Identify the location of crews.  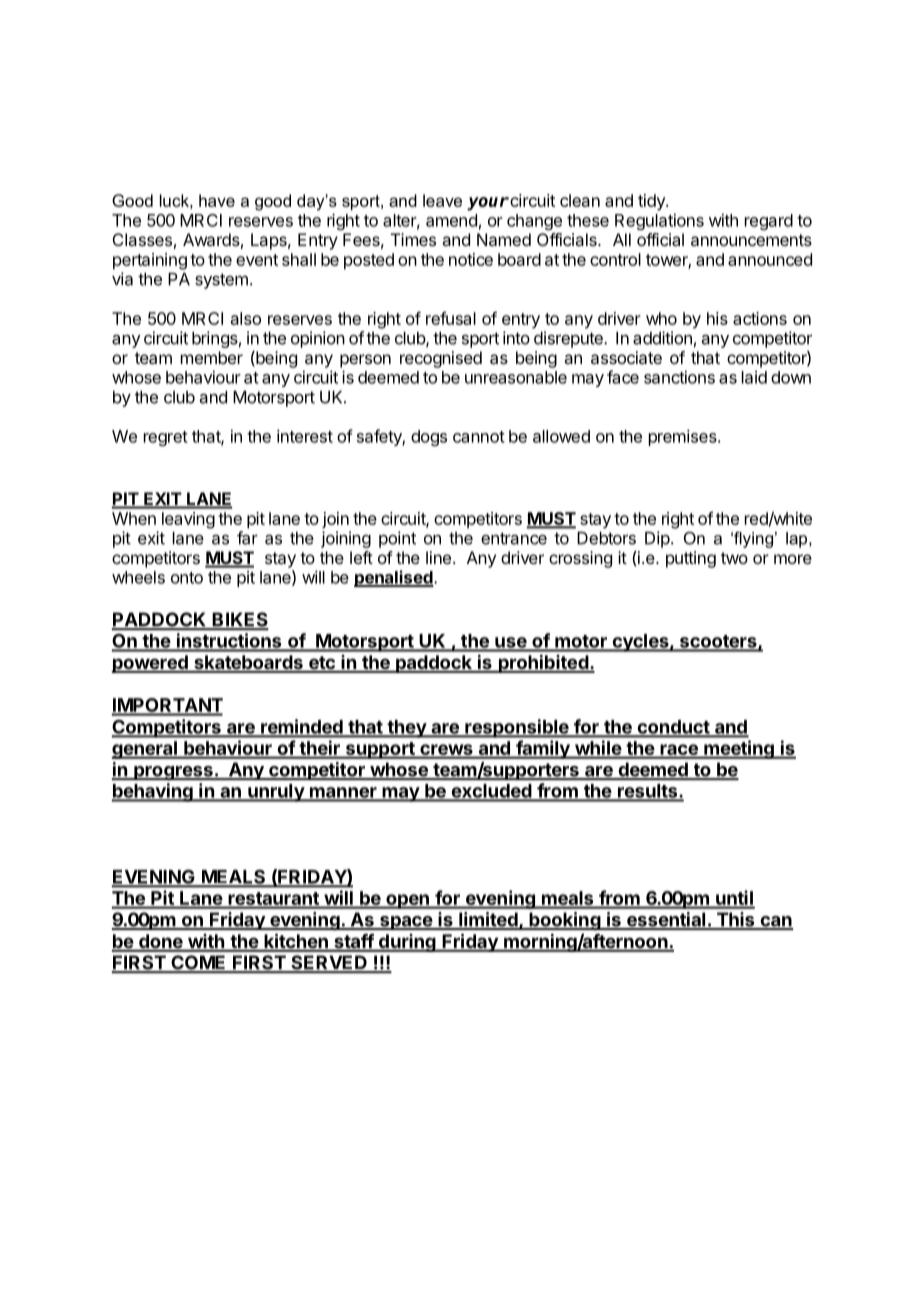
(446, 751).
